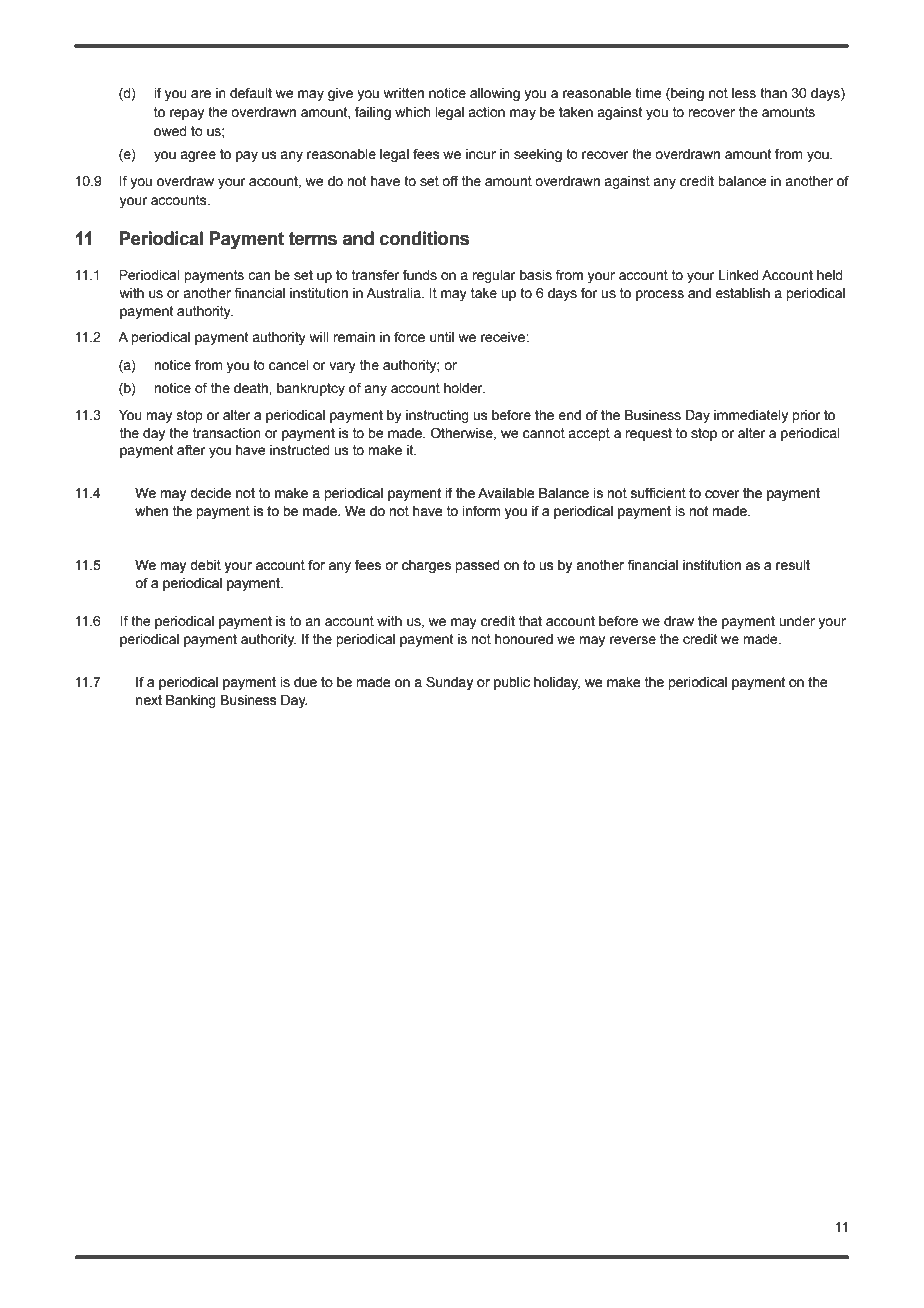 This screenshot has height=1308, width=924. Describe the element at coordinates (187, 114) in the screenshot. I see `repay` at that location.
